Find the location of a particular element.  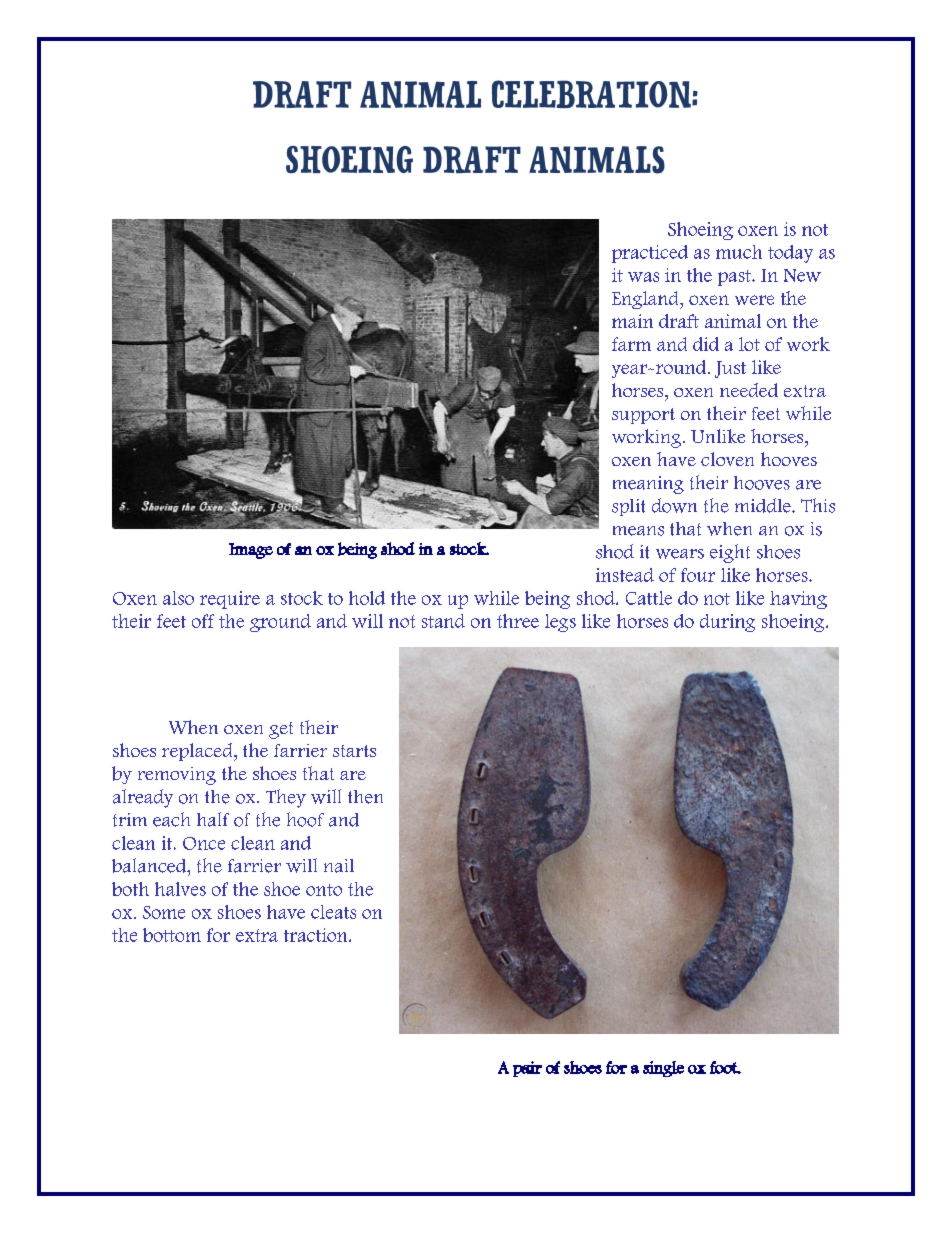

was is located at coordinates (643, 277).
